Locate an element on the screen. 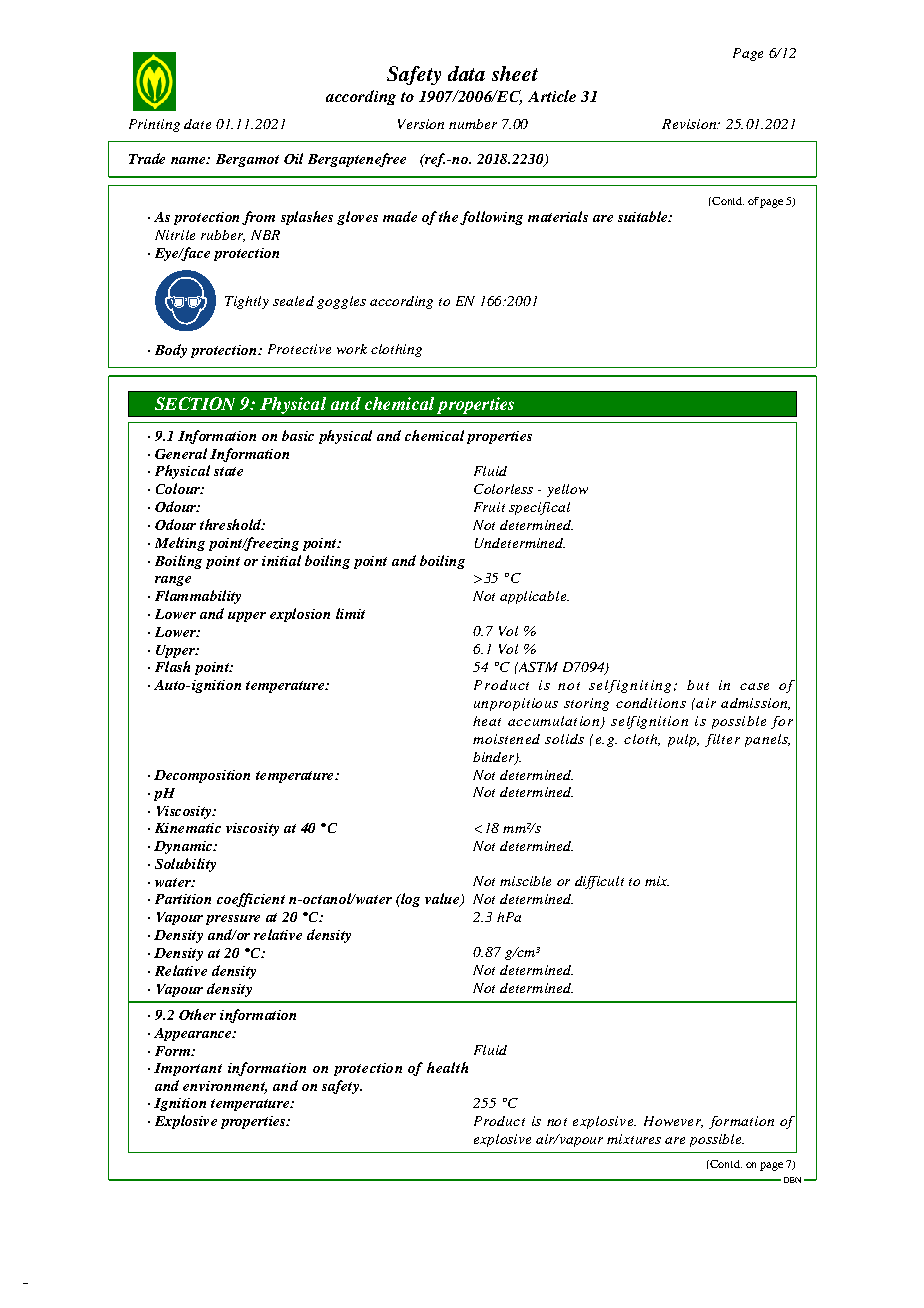 This screenshot has height=1308, width=924. but is located at coordinates (698, 685).
